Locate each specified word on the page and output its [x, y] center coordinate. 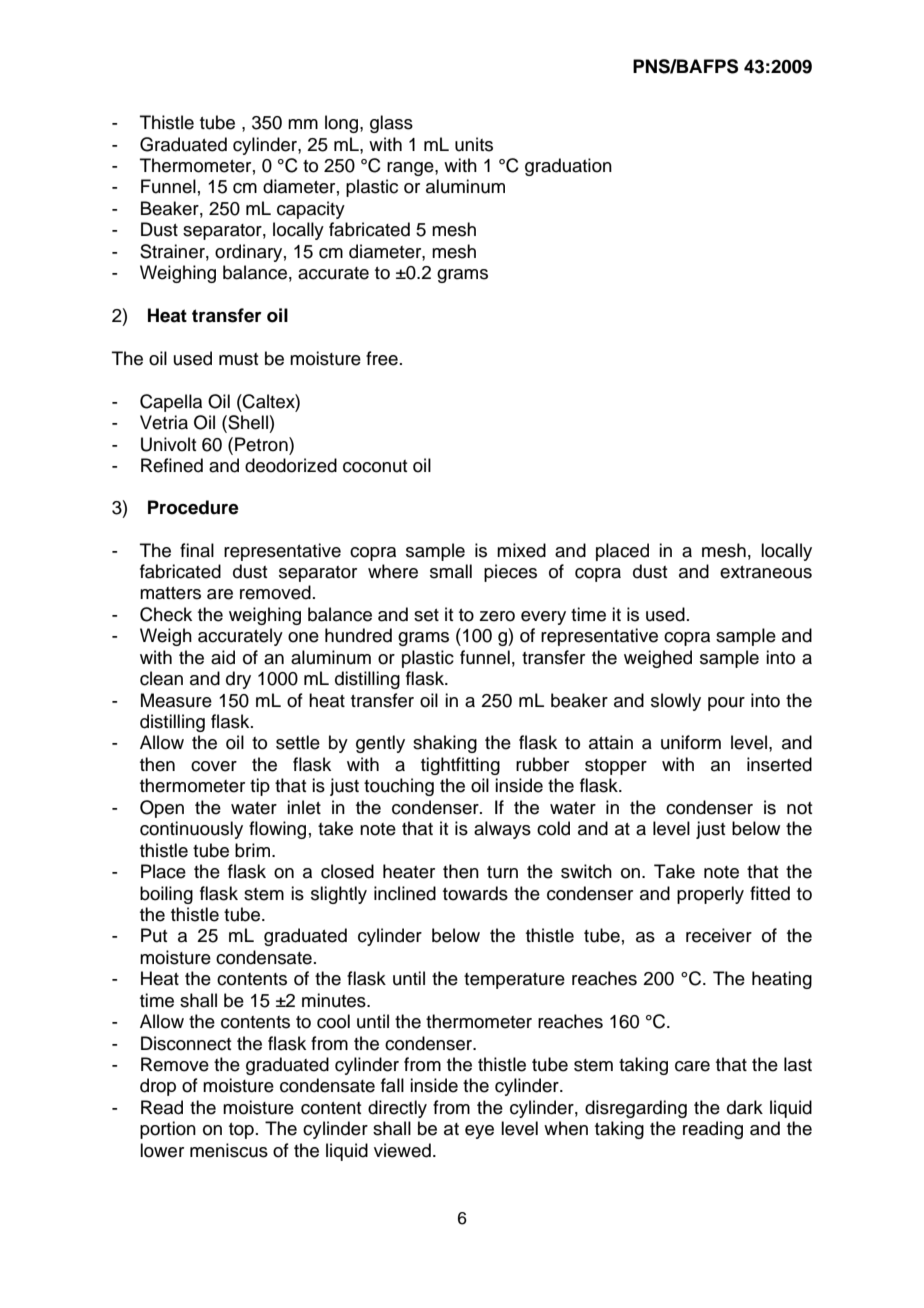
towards [475, 893]
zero [497, 616]
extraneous [766, 572]
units [474, 144]
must [238, 359]
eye [479, 1132]
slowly [676, 702]
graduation [568, 167]
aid [223, 657]
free [382, 358]
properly [710, 895]
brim [252, 850]
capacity [311, 210]
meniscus [229, 1150]
